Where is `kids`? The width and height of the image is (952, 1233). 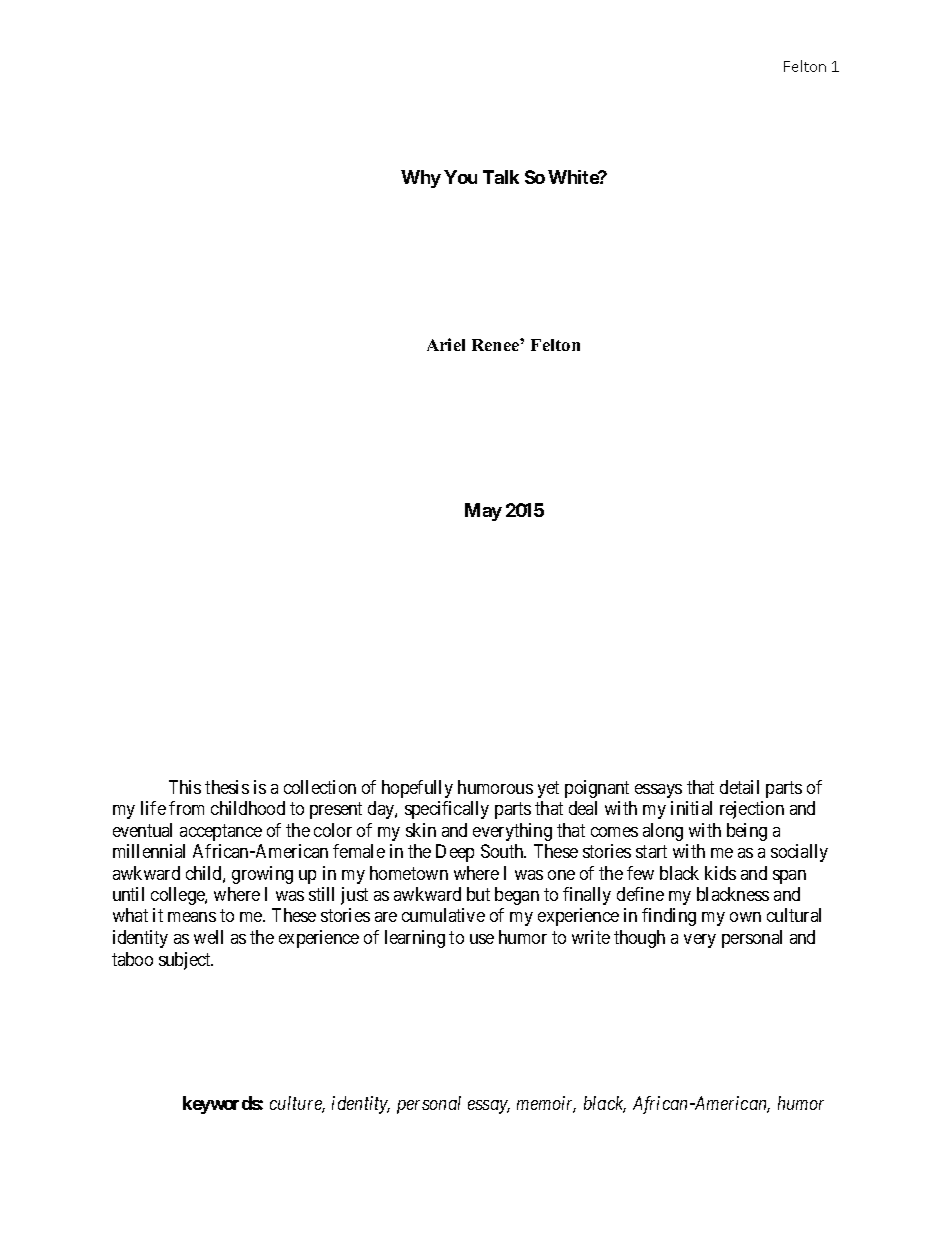
kids is located at coordinates (720, 873).
